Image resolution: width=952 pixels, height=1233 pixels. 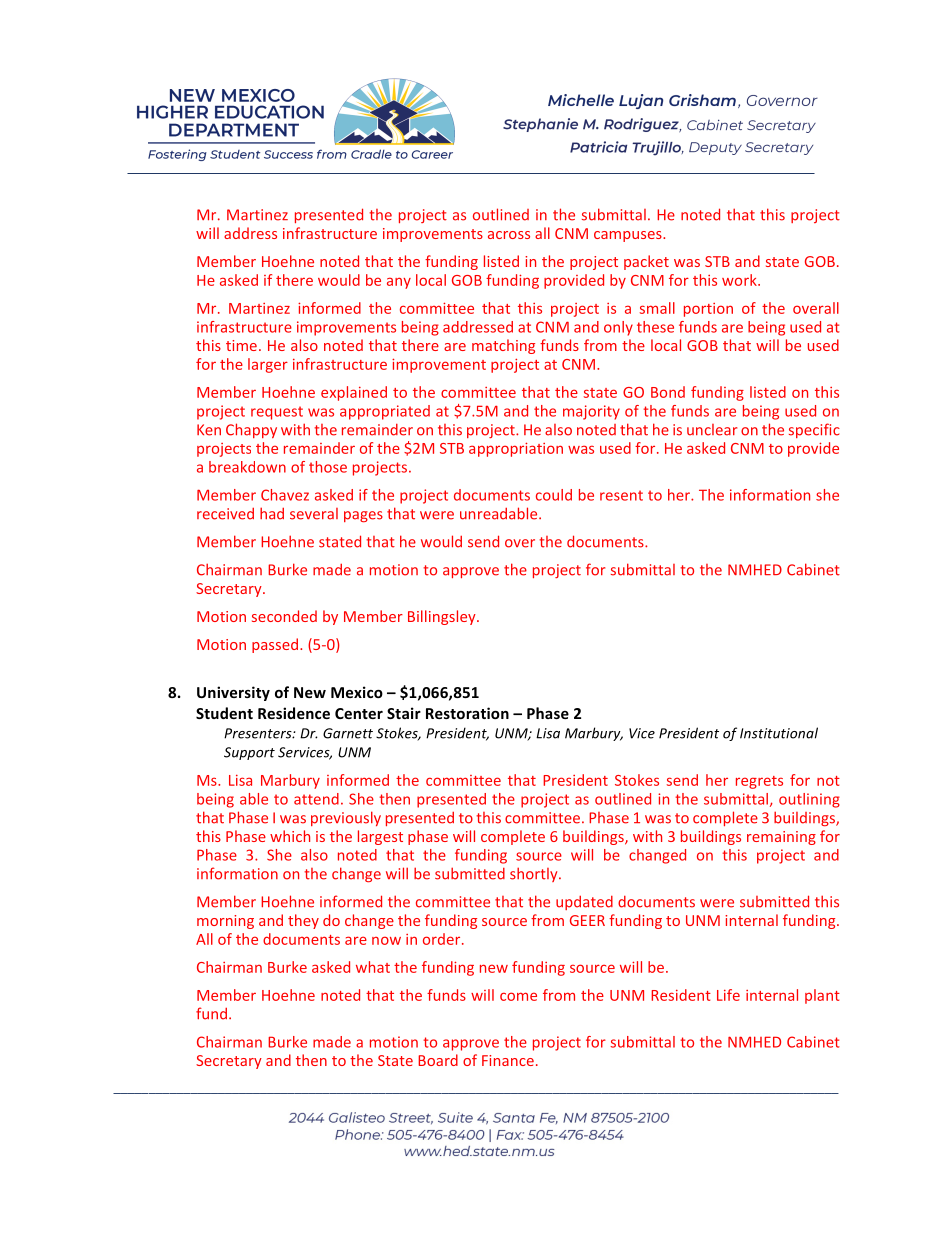 I want to click on across, so click(x=509, y=235).
